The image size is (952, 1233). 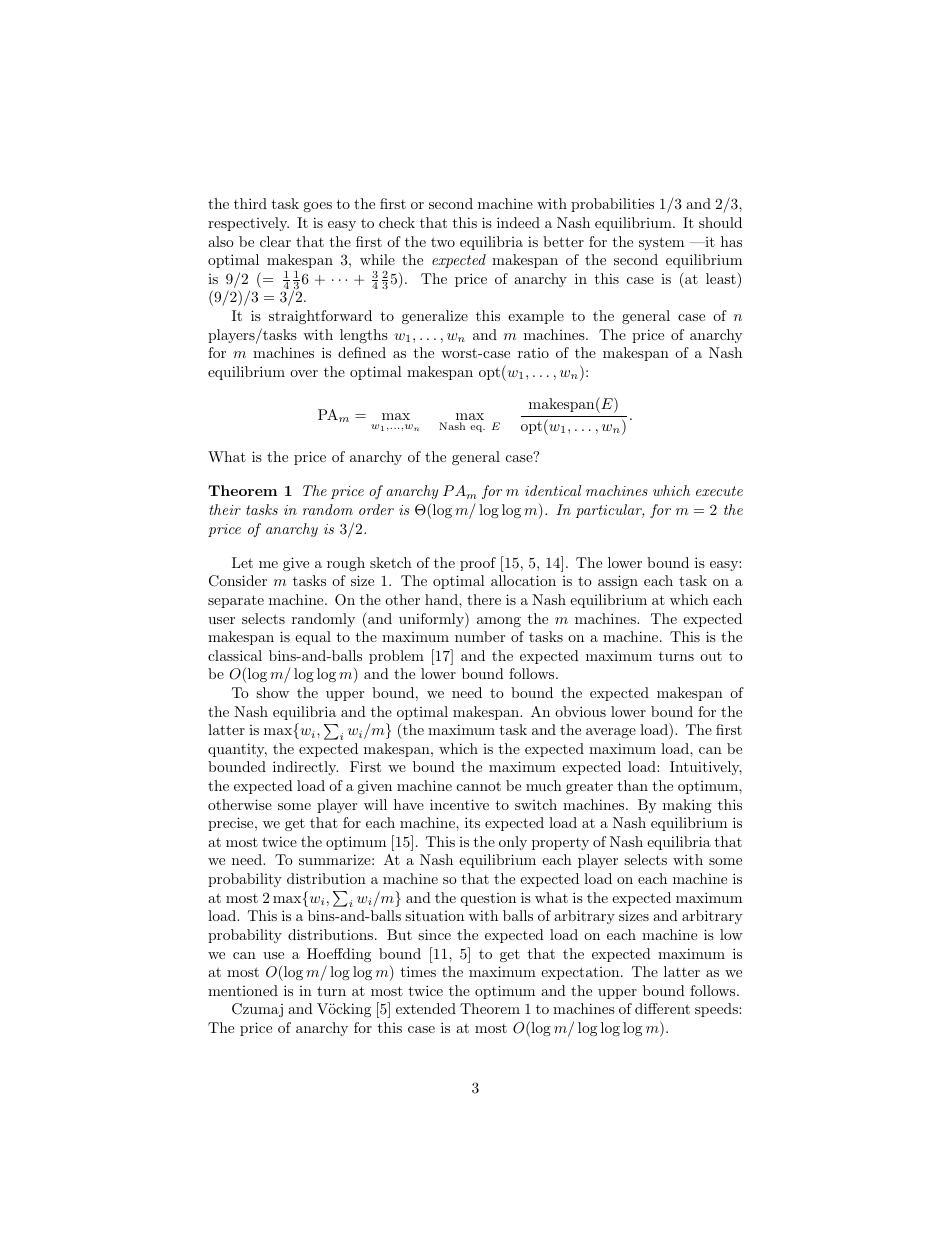 What do you see at coordinates (272, 692) in the document?
I see `show` at bounding box center [272, 692].
